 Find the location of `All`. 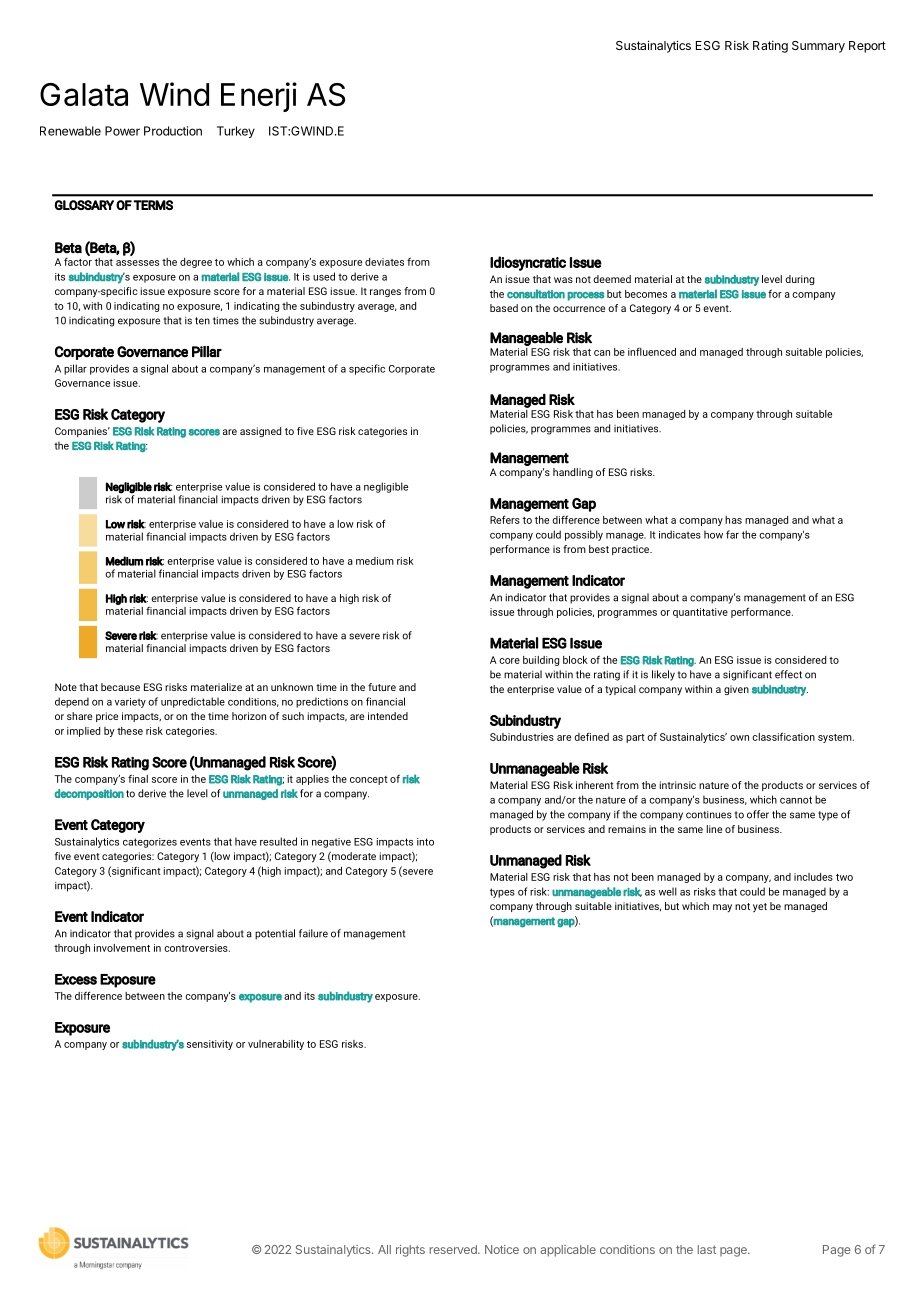

All is located at coordinates (384, 1249).
